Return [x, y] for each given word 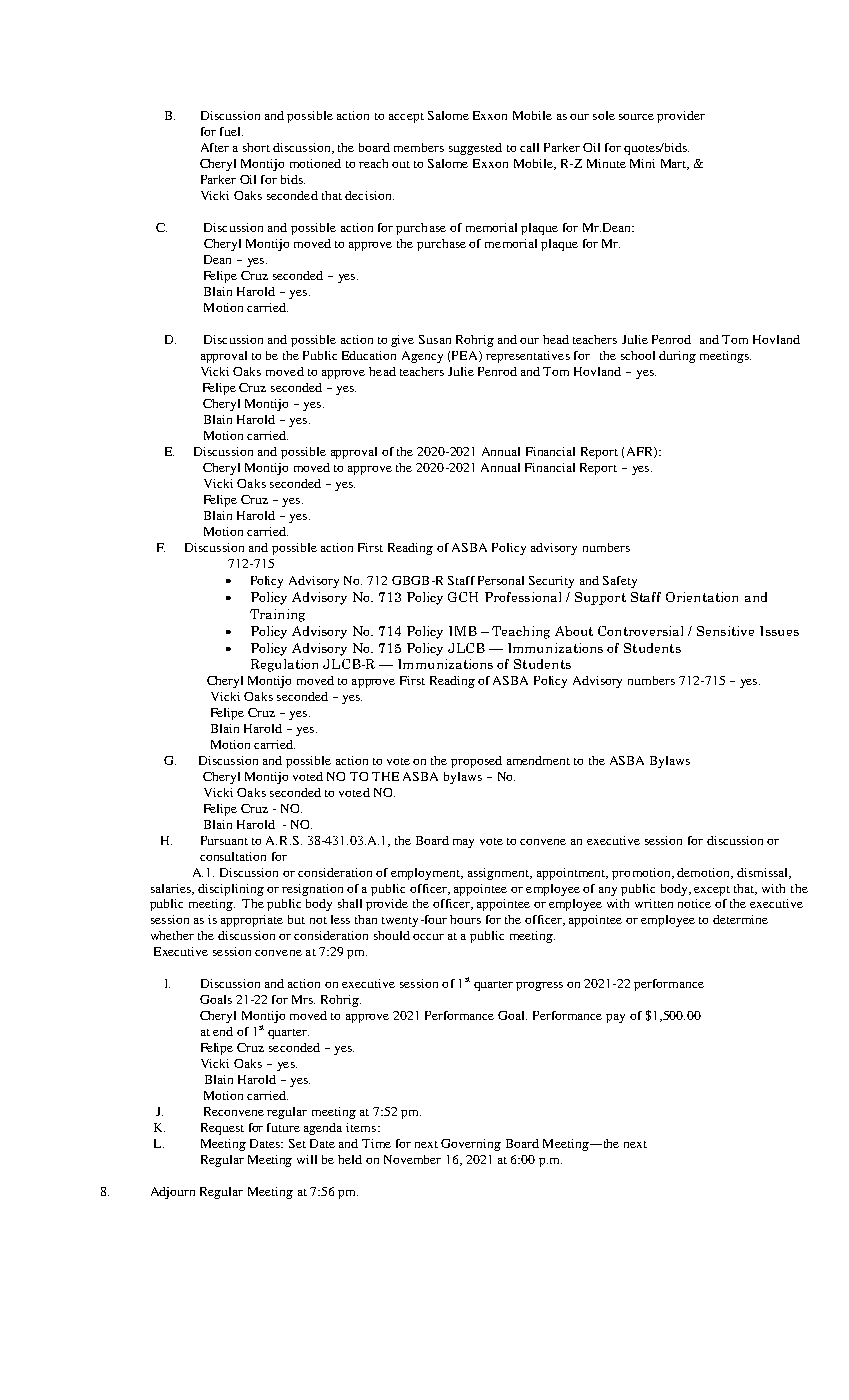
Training [277, 615]
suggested [475, 149]
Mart [675, 164]
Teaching [521, 632]
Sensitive [725, 631]
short [256, 147]
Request [222, 1129]
